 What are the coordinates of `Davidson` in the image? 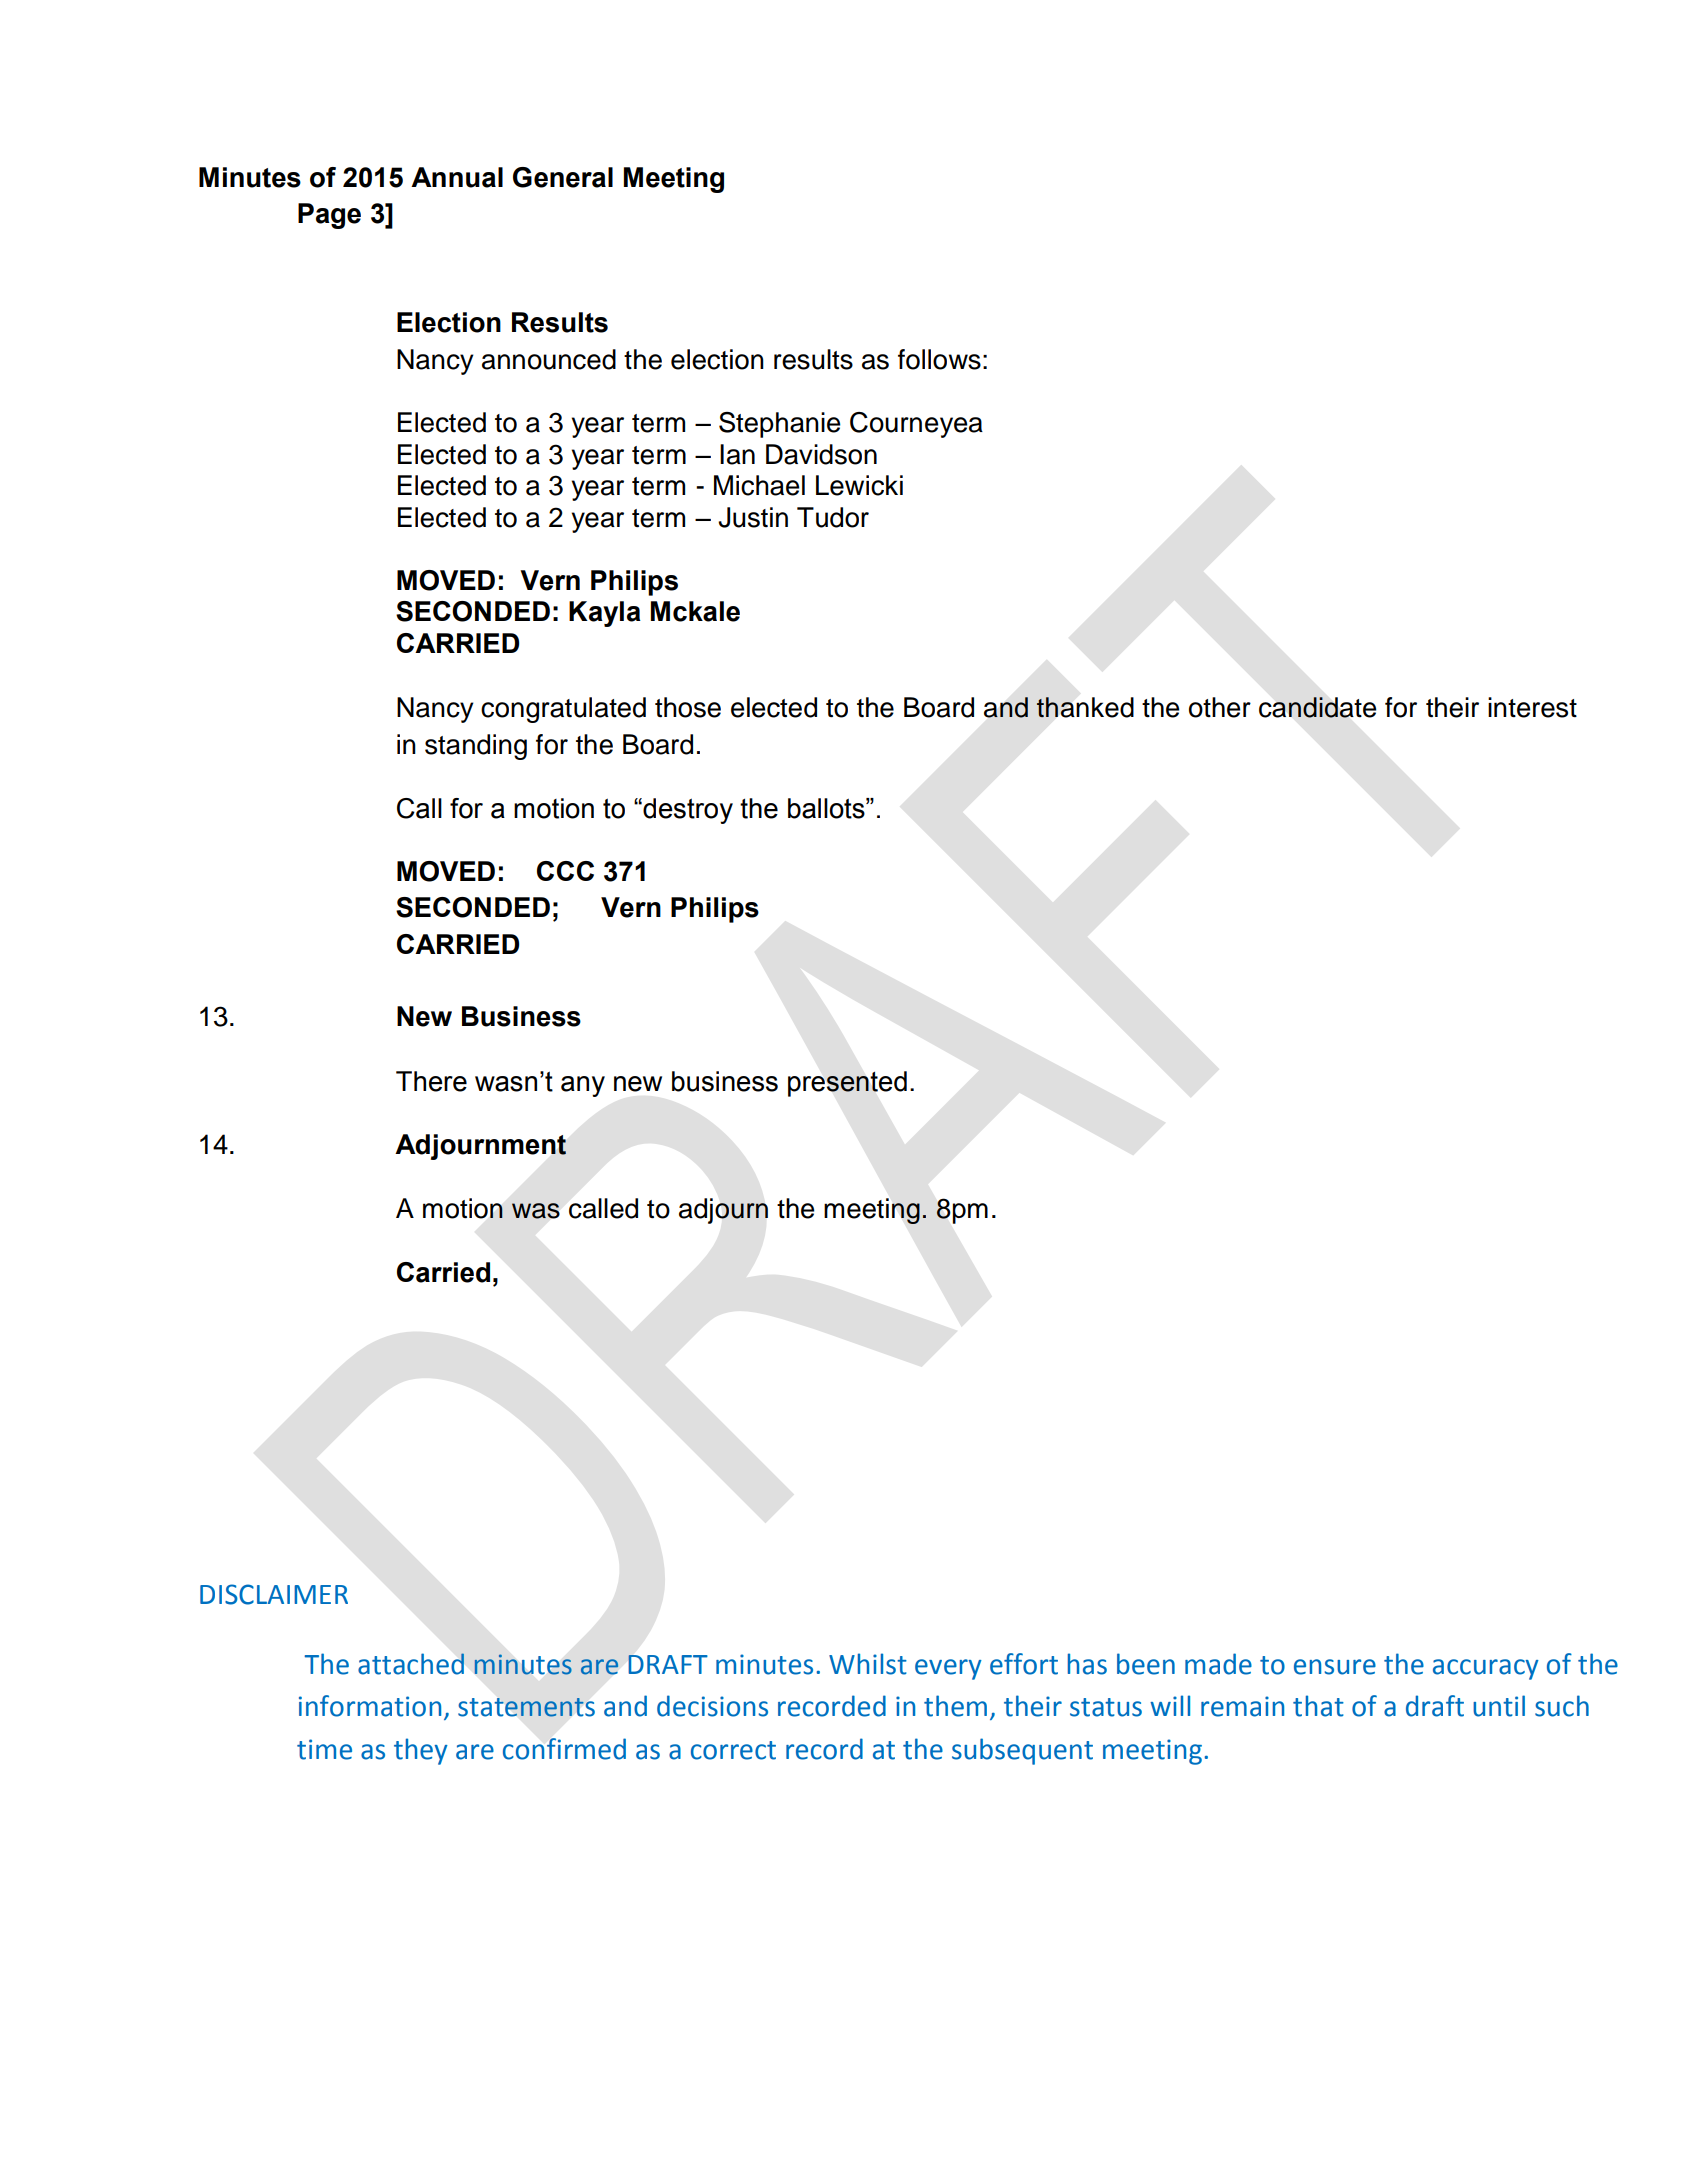 It's located at (821, 454).
